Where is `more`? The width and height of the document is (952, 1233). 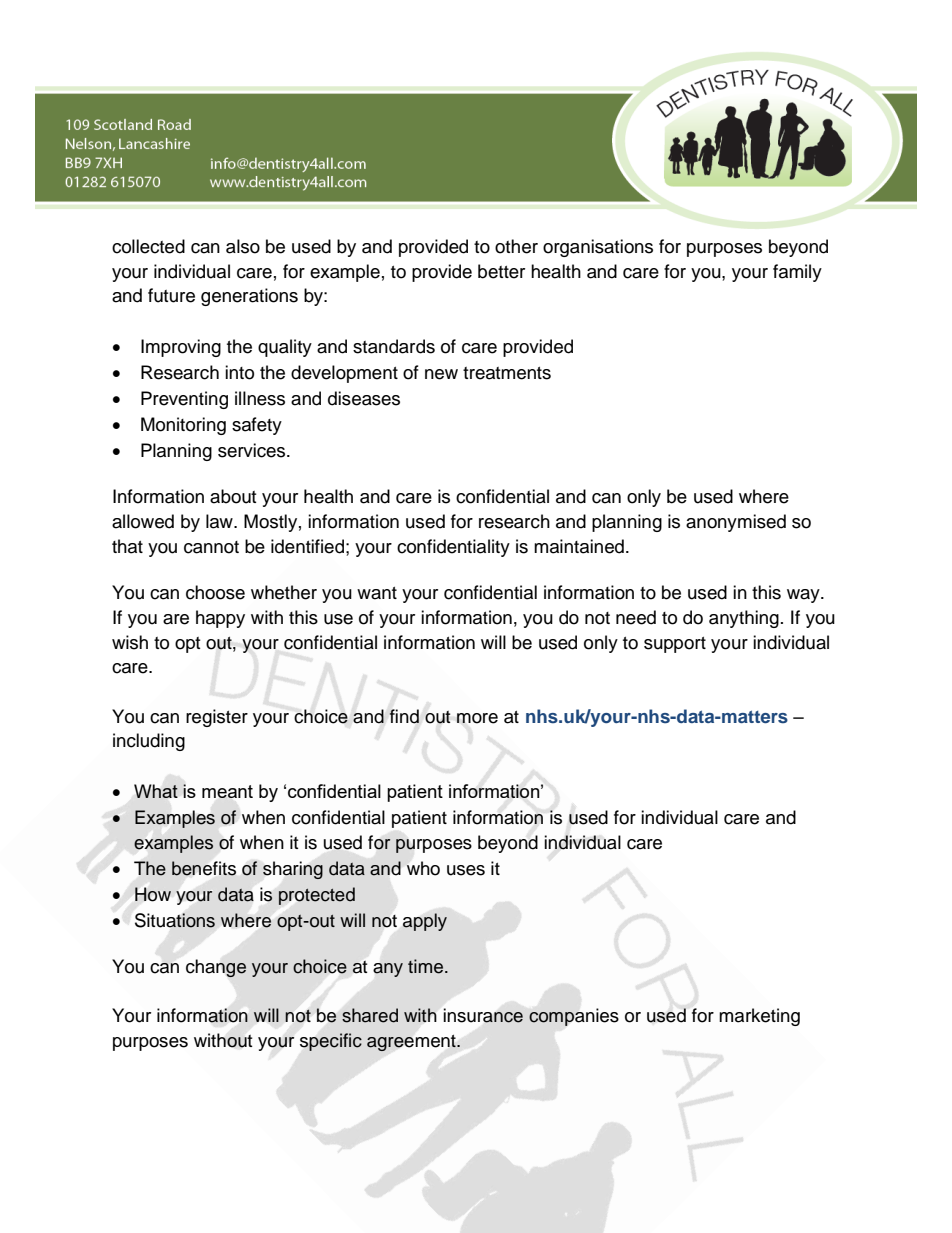 more is located at coordinates (477, 718).
